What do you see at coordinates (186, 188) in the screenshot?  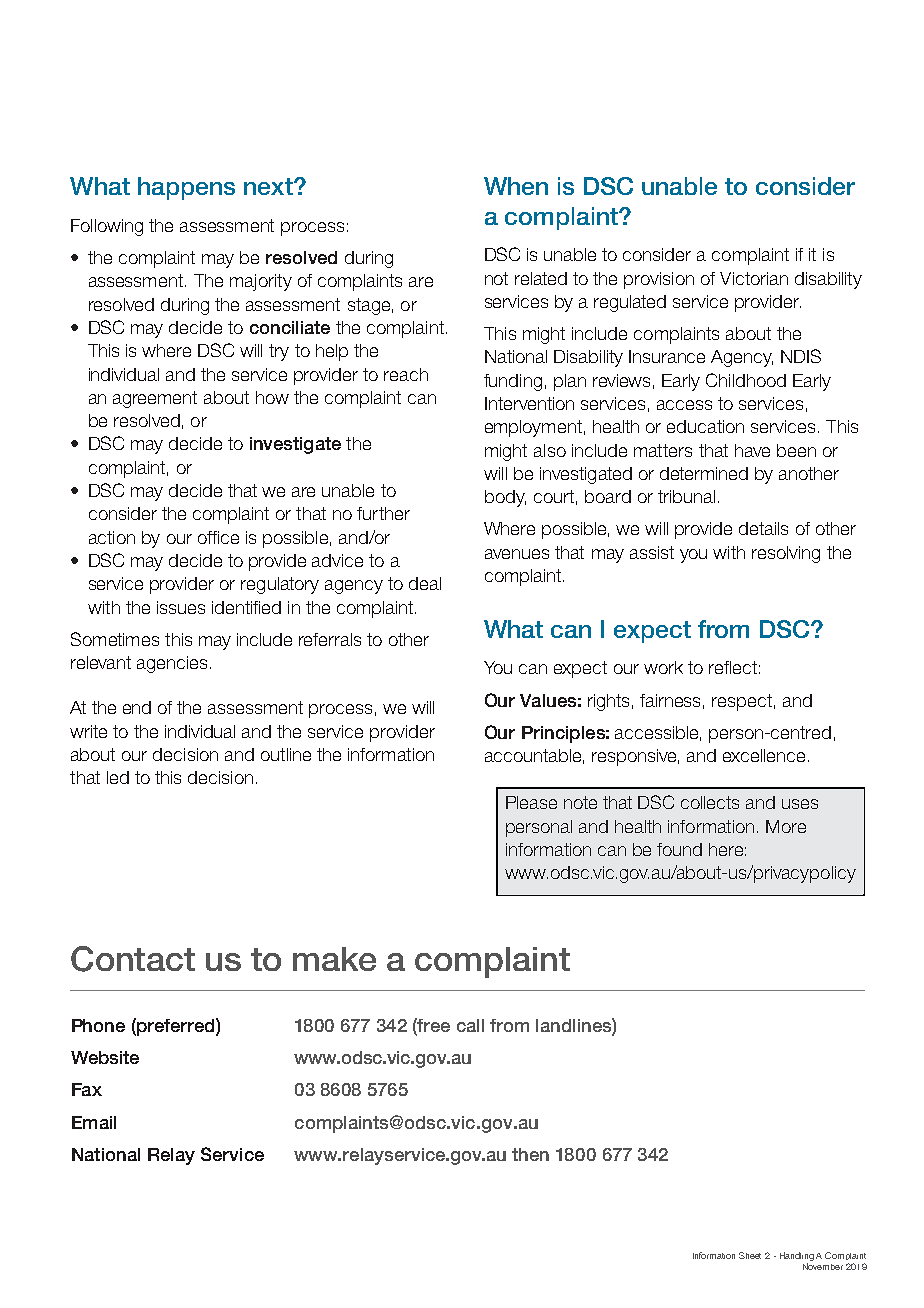 I see `happens` at bounding box center [186, 188].
